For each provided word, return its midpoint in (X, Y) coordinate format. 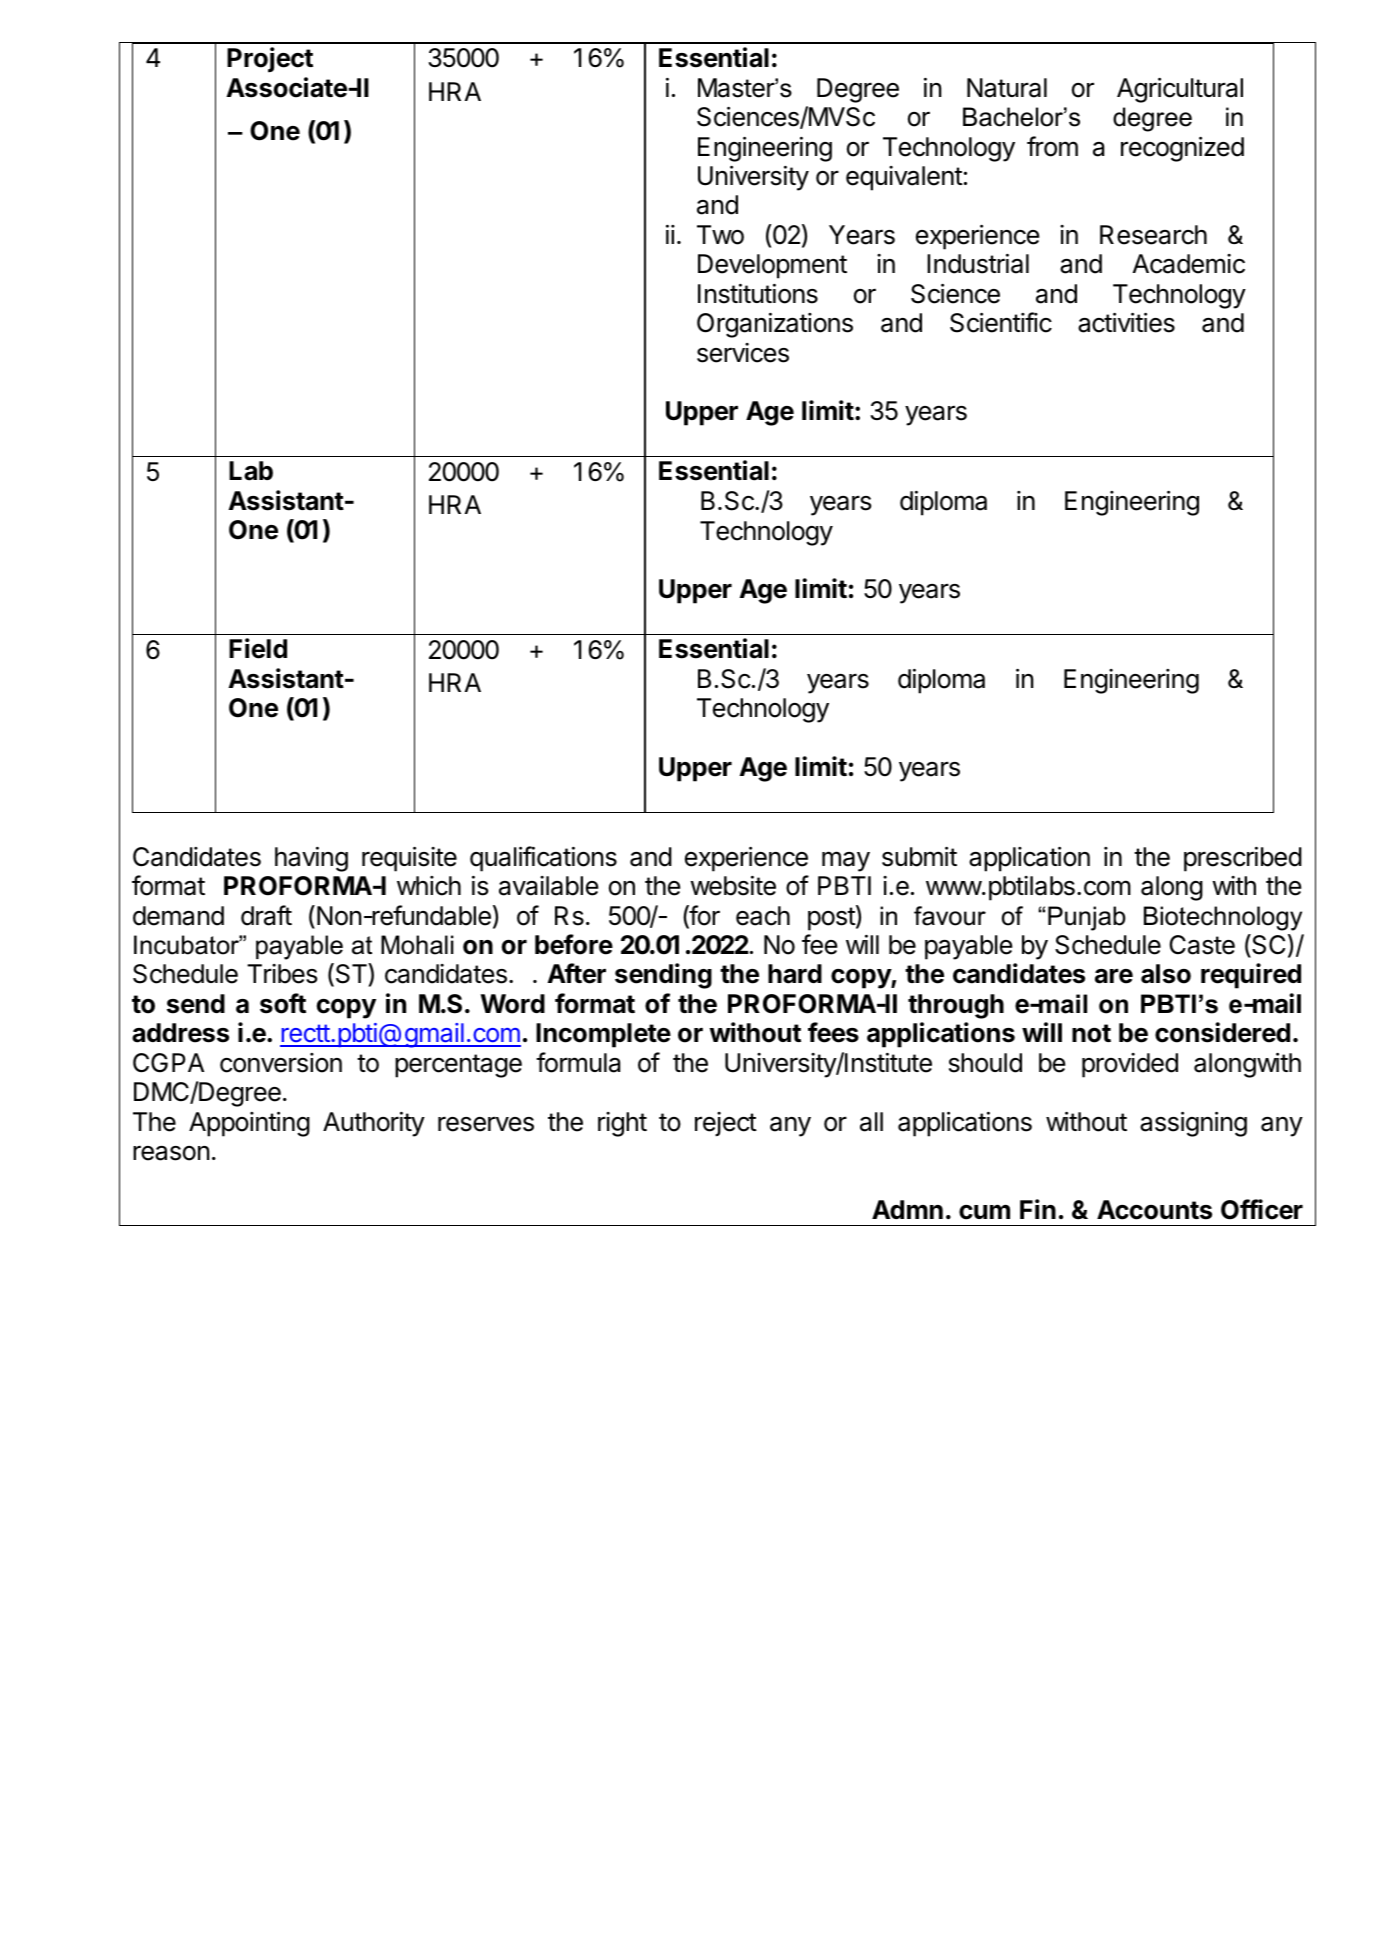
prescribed (1243, 859)
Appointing (249, 1124)
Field (258, 648)
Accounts (1154, 1210)
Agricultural (1180, 90)
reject (726, 1124)
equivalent (904, 178)
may (846, 861)
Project (270, 60)
